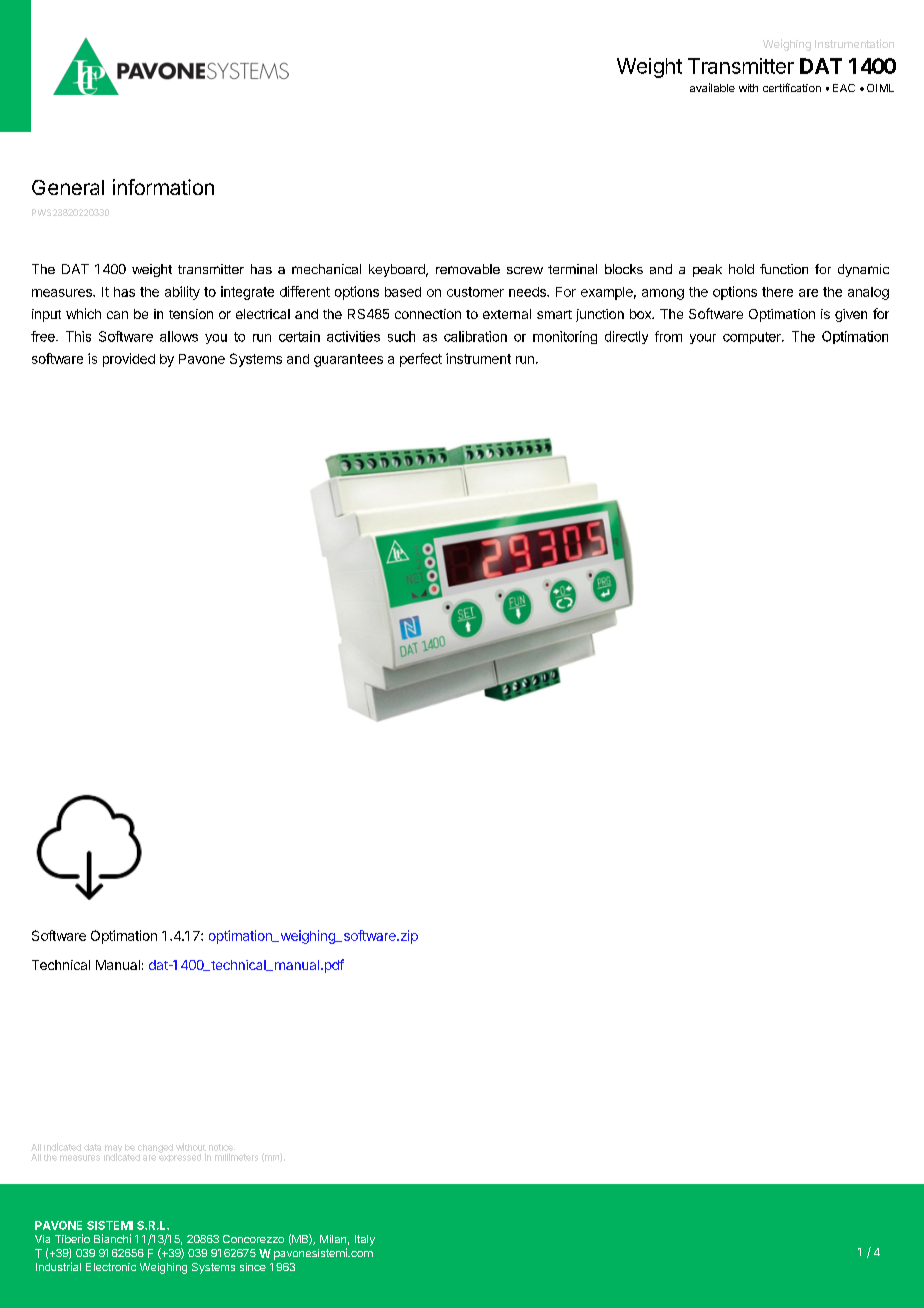 Image resolution: width=924 pixels, height=1308 pixels. Describe the element at coordinates (163, 187) in the screenshot. I see `information` at that location.
